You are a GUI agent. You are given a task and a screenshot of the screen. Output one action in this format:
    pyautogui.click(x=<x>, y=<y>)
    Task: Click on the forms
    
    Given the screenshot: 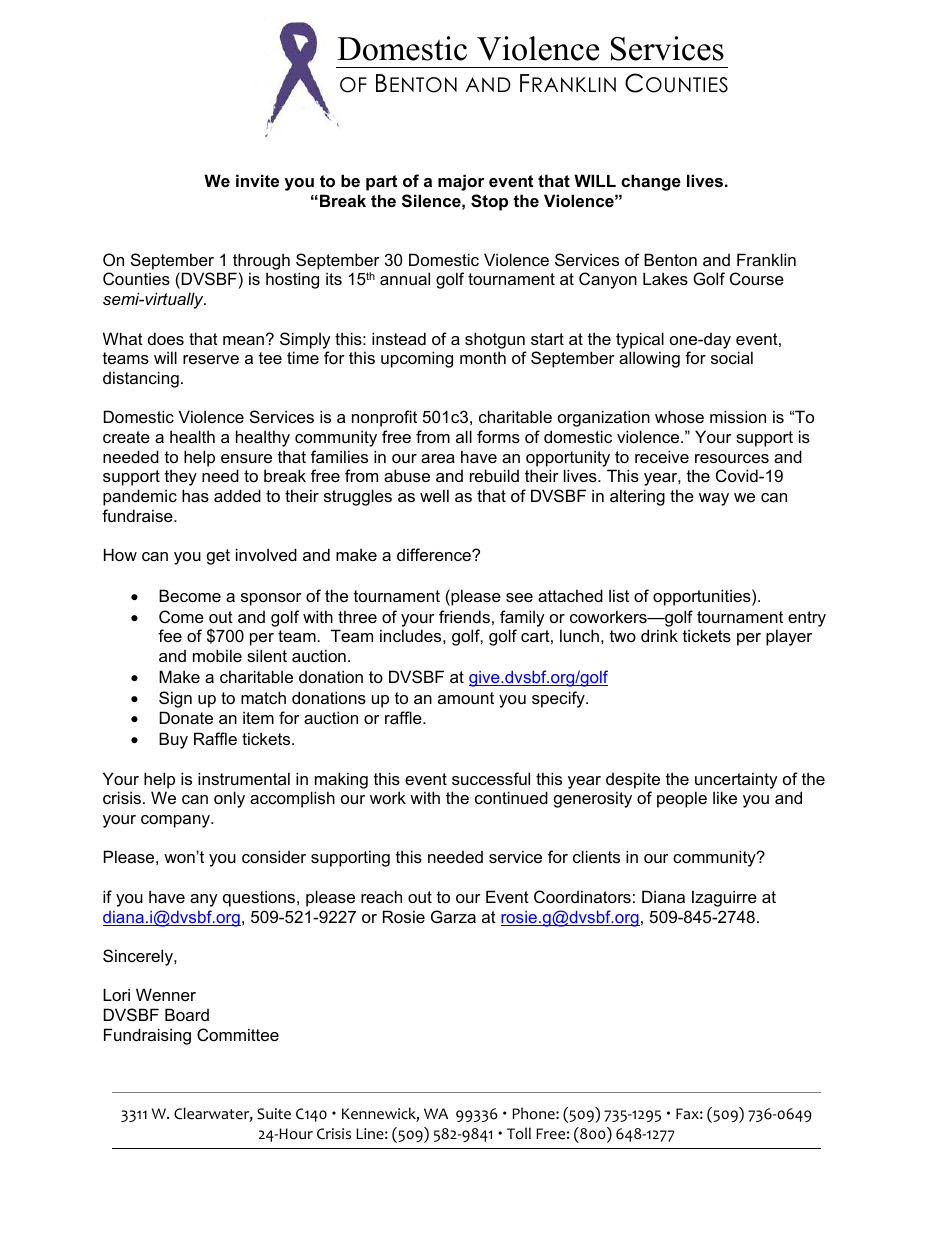 What is the action you would take?
    pyautogui.click(x=498, y=436)
